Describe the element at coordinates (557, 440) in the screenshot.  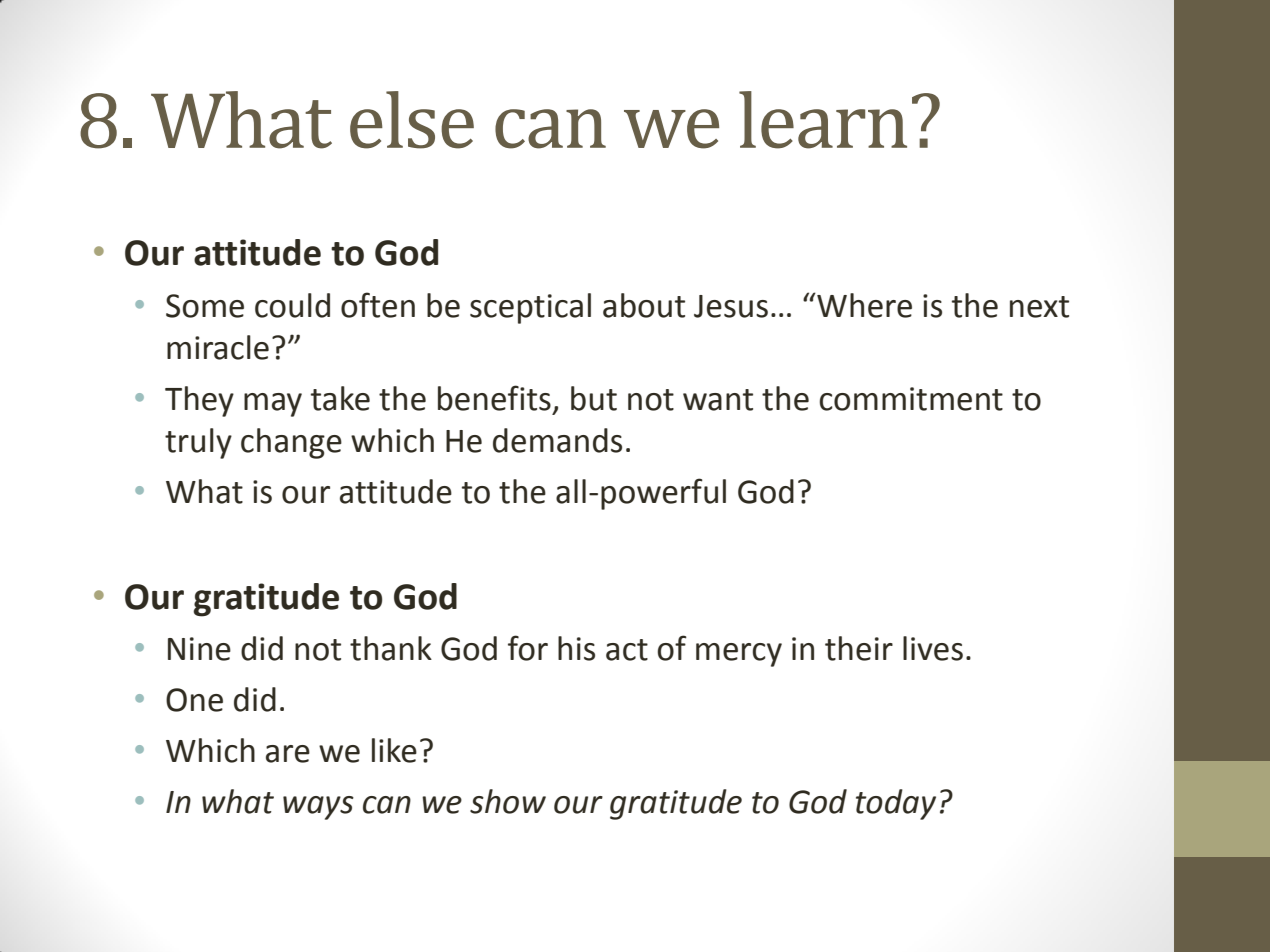
I see `demands` at that location.
